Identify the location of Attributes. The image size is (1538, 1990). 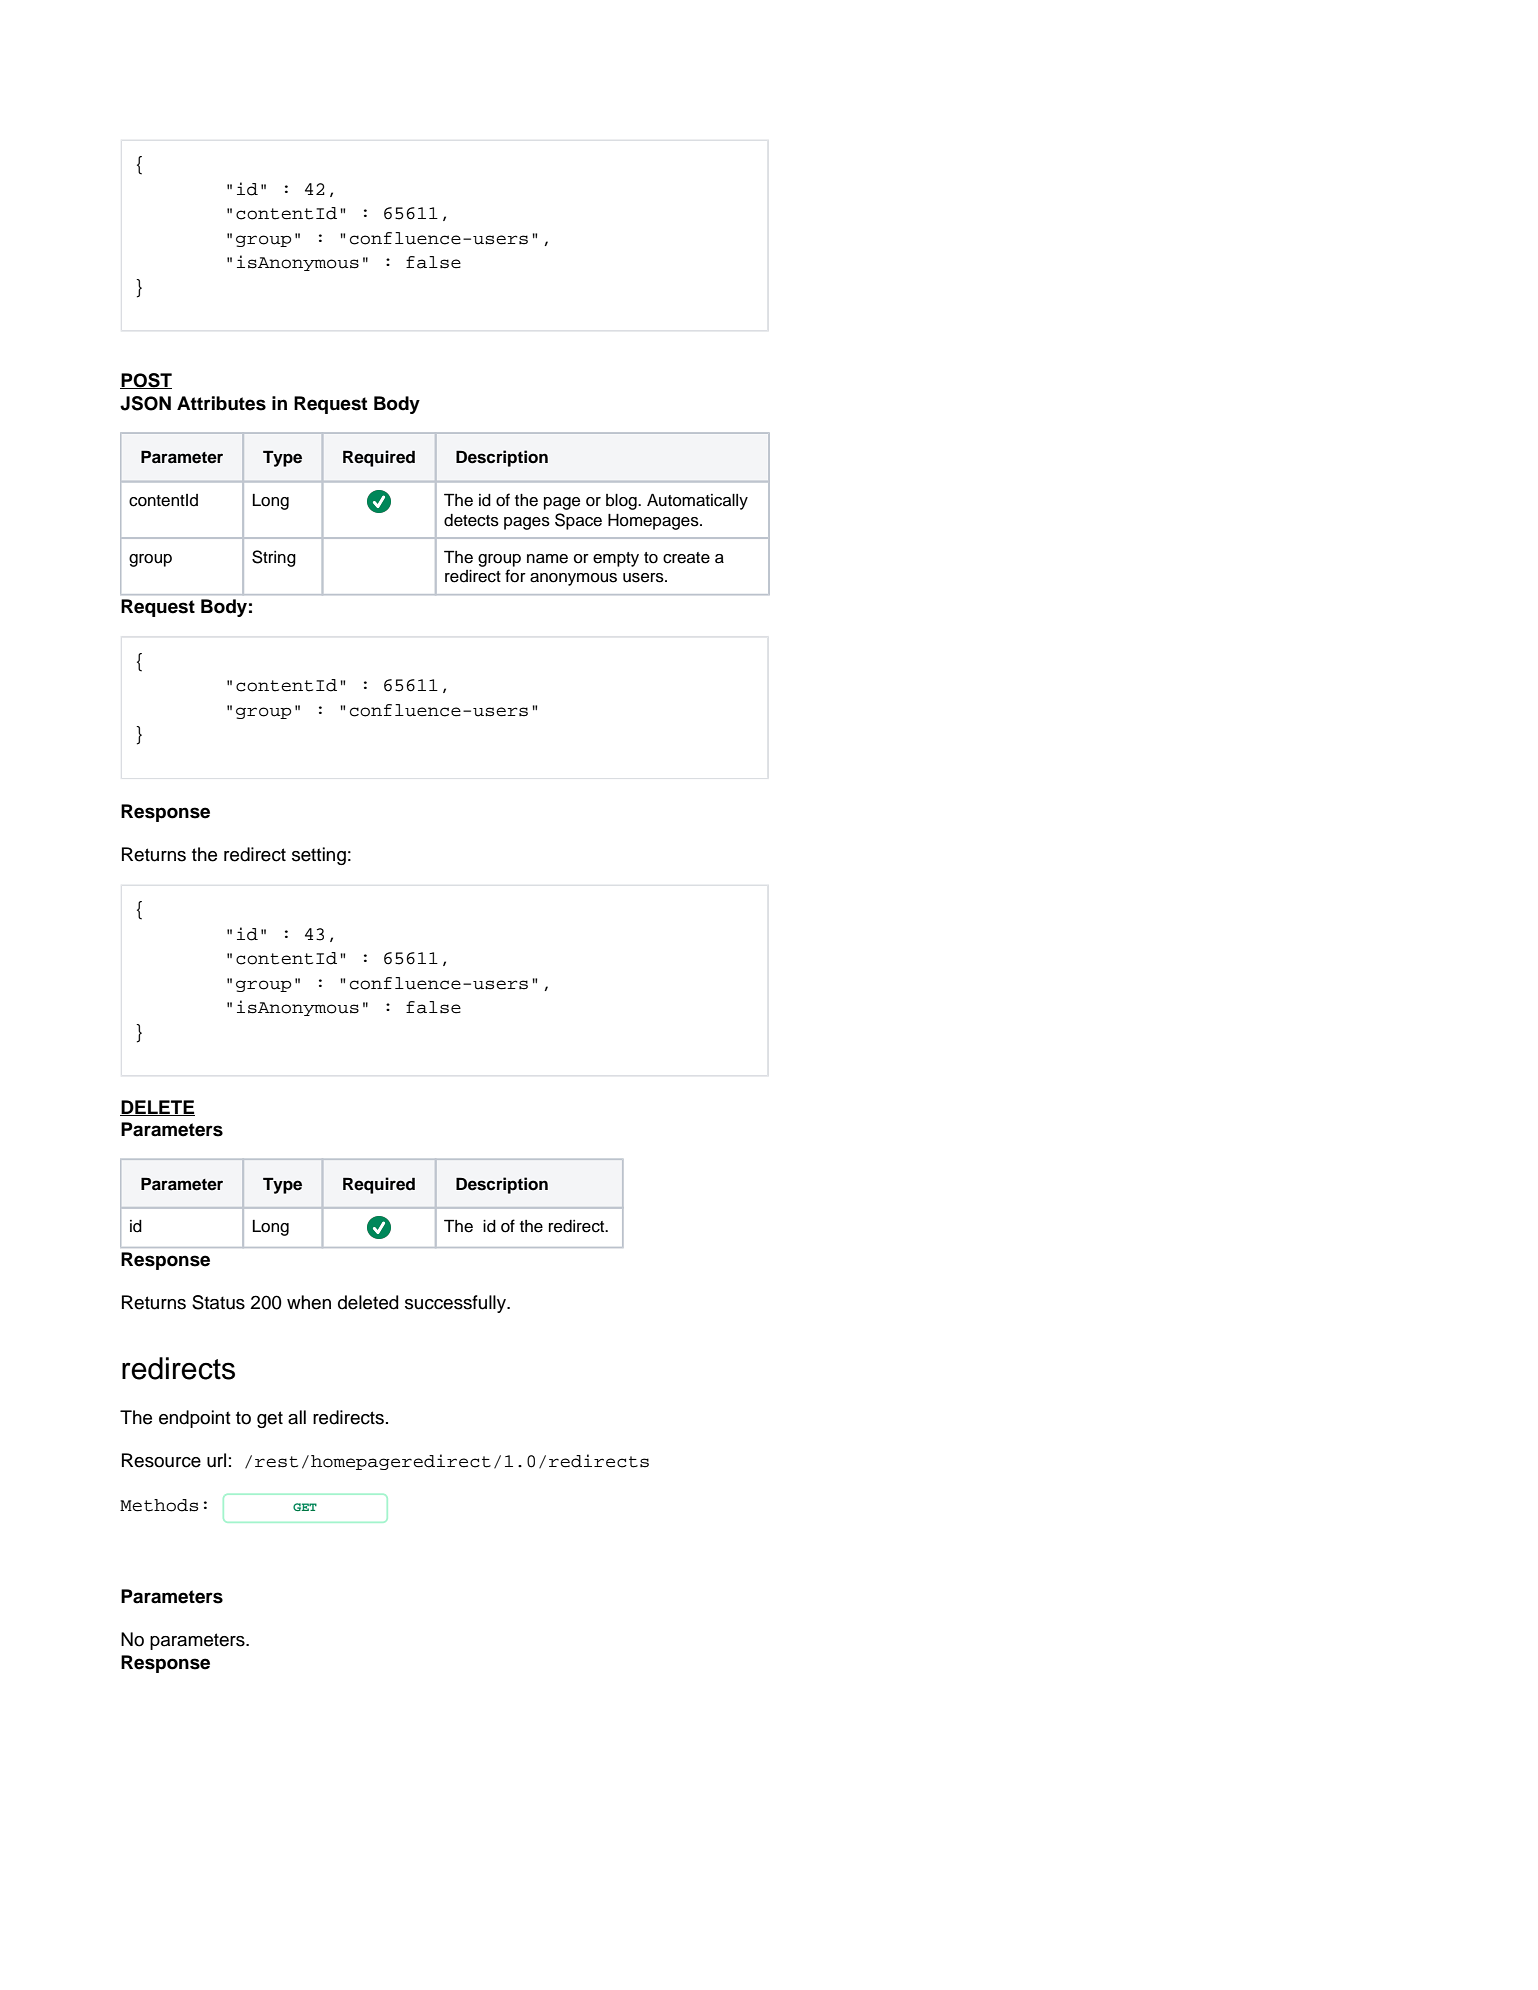
(221, 403).
